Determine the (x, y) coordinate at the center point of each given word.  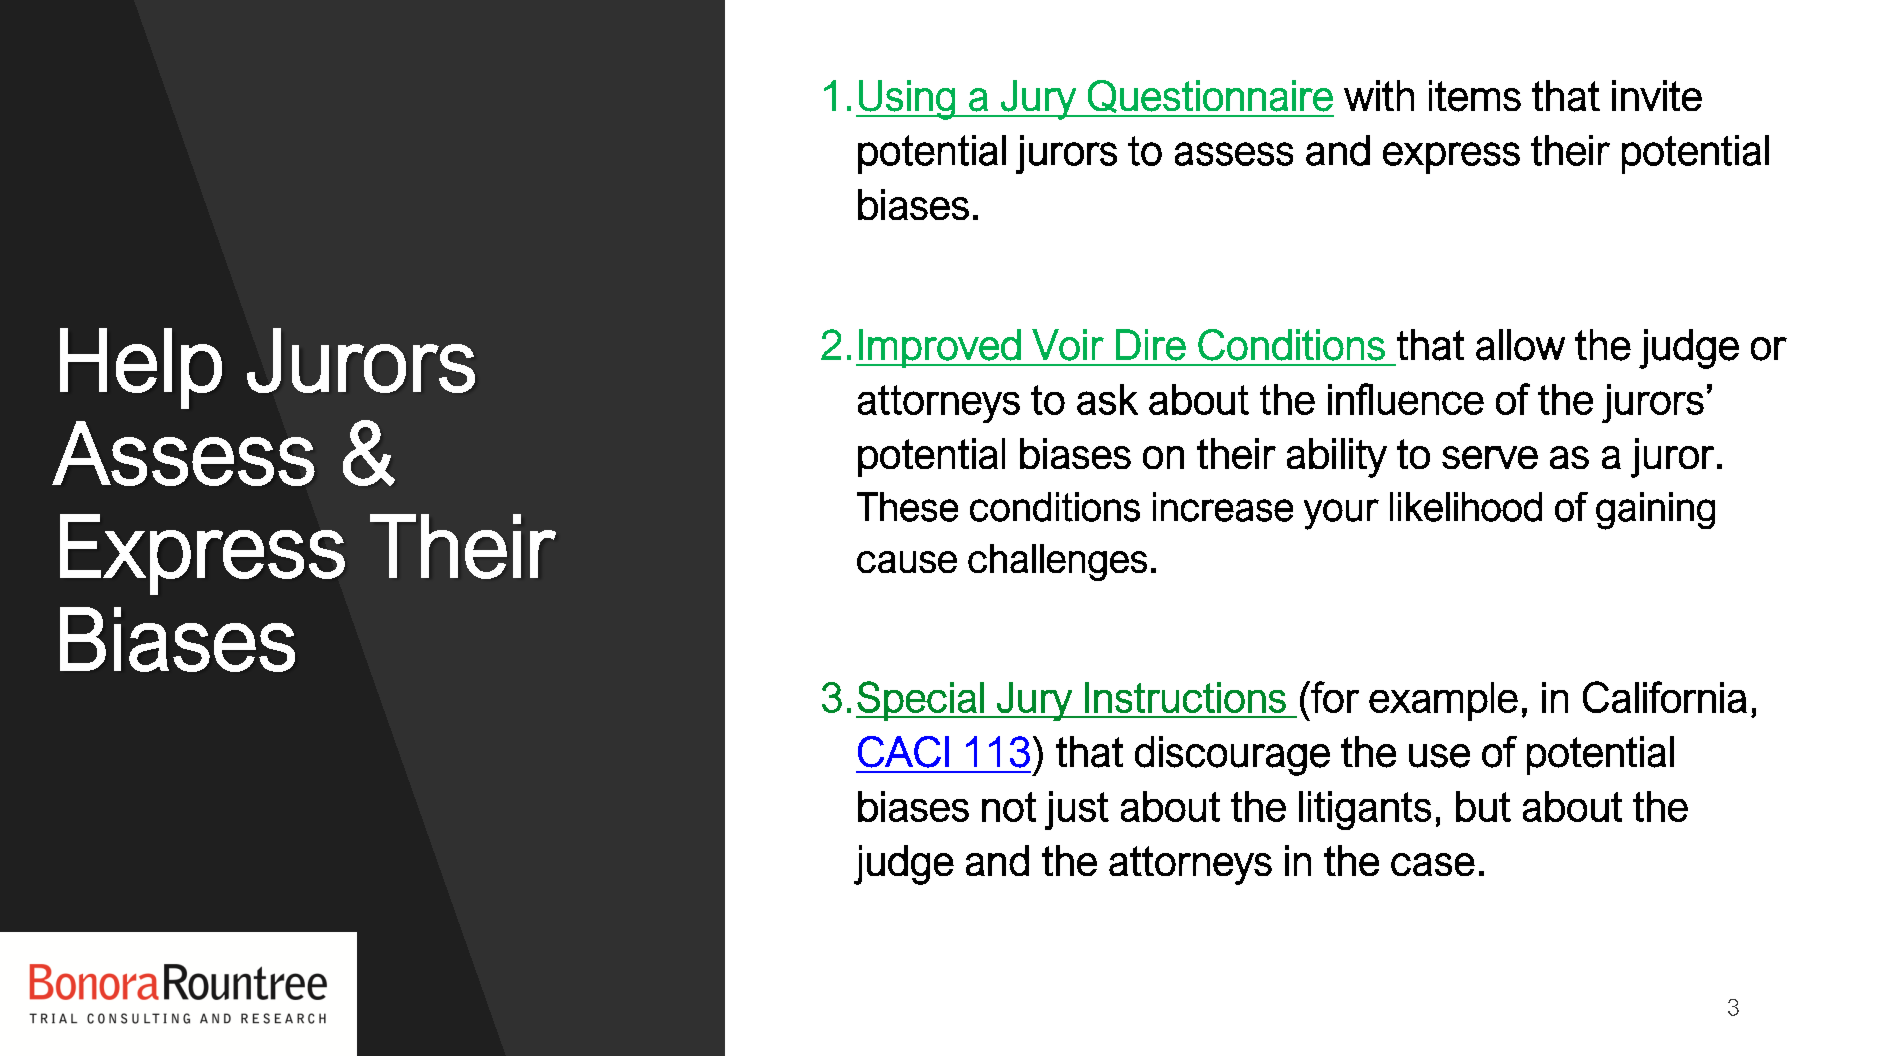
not (1009, 807)
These (907, 507)
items (1475, 96)
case (1433, 864)
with (1379, 95)
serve (1490, 457)
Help (141, 368)
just (1077, 810)
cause (907, 562)
